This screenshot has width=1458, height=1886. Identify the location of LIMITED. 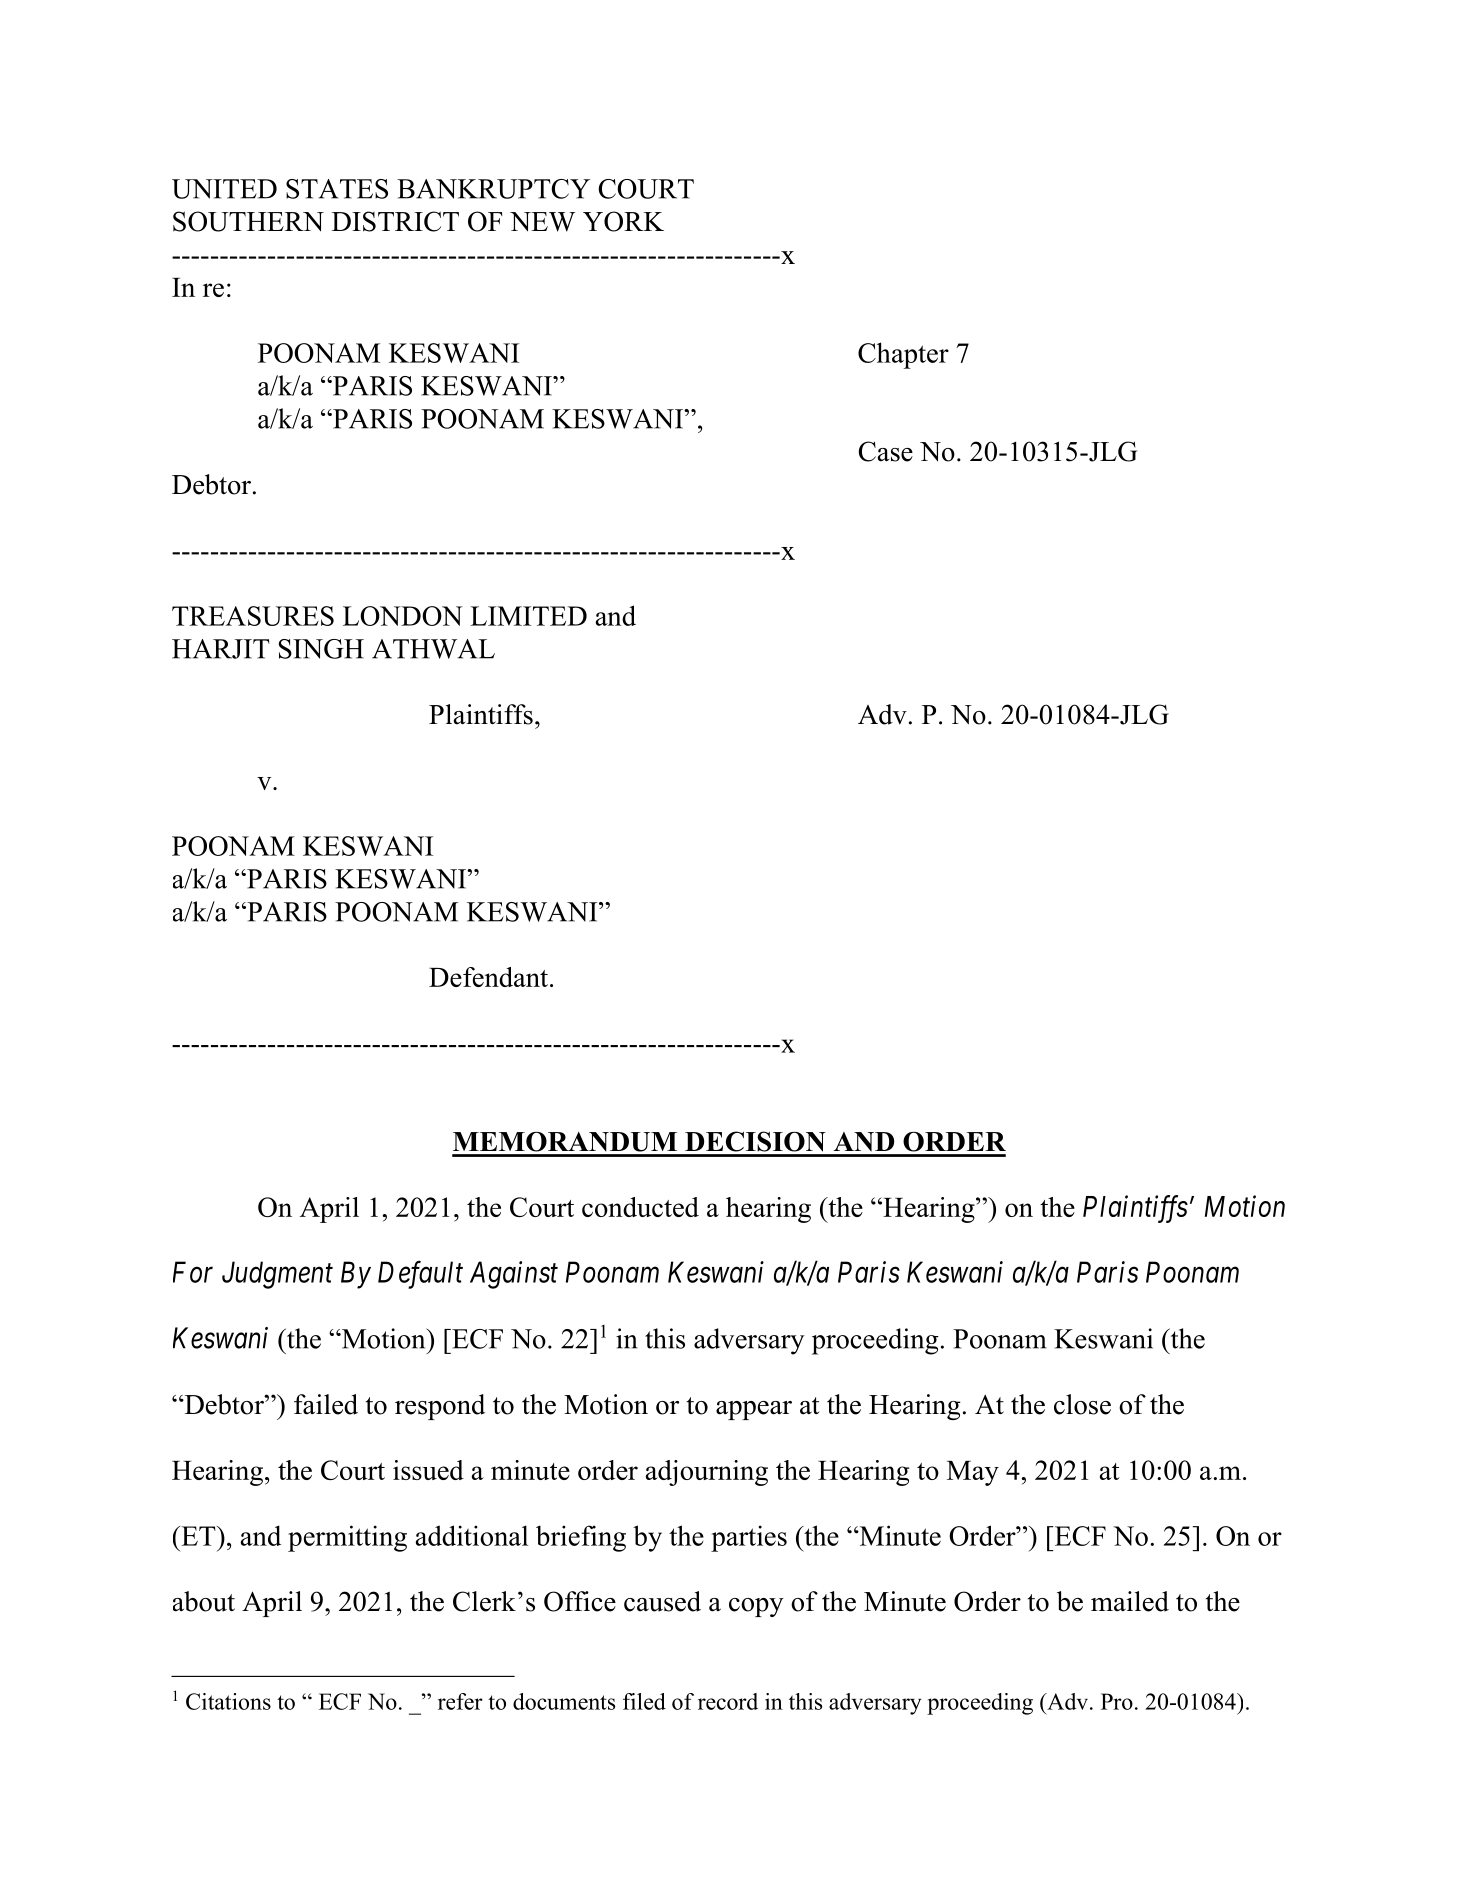
(528, 616).
